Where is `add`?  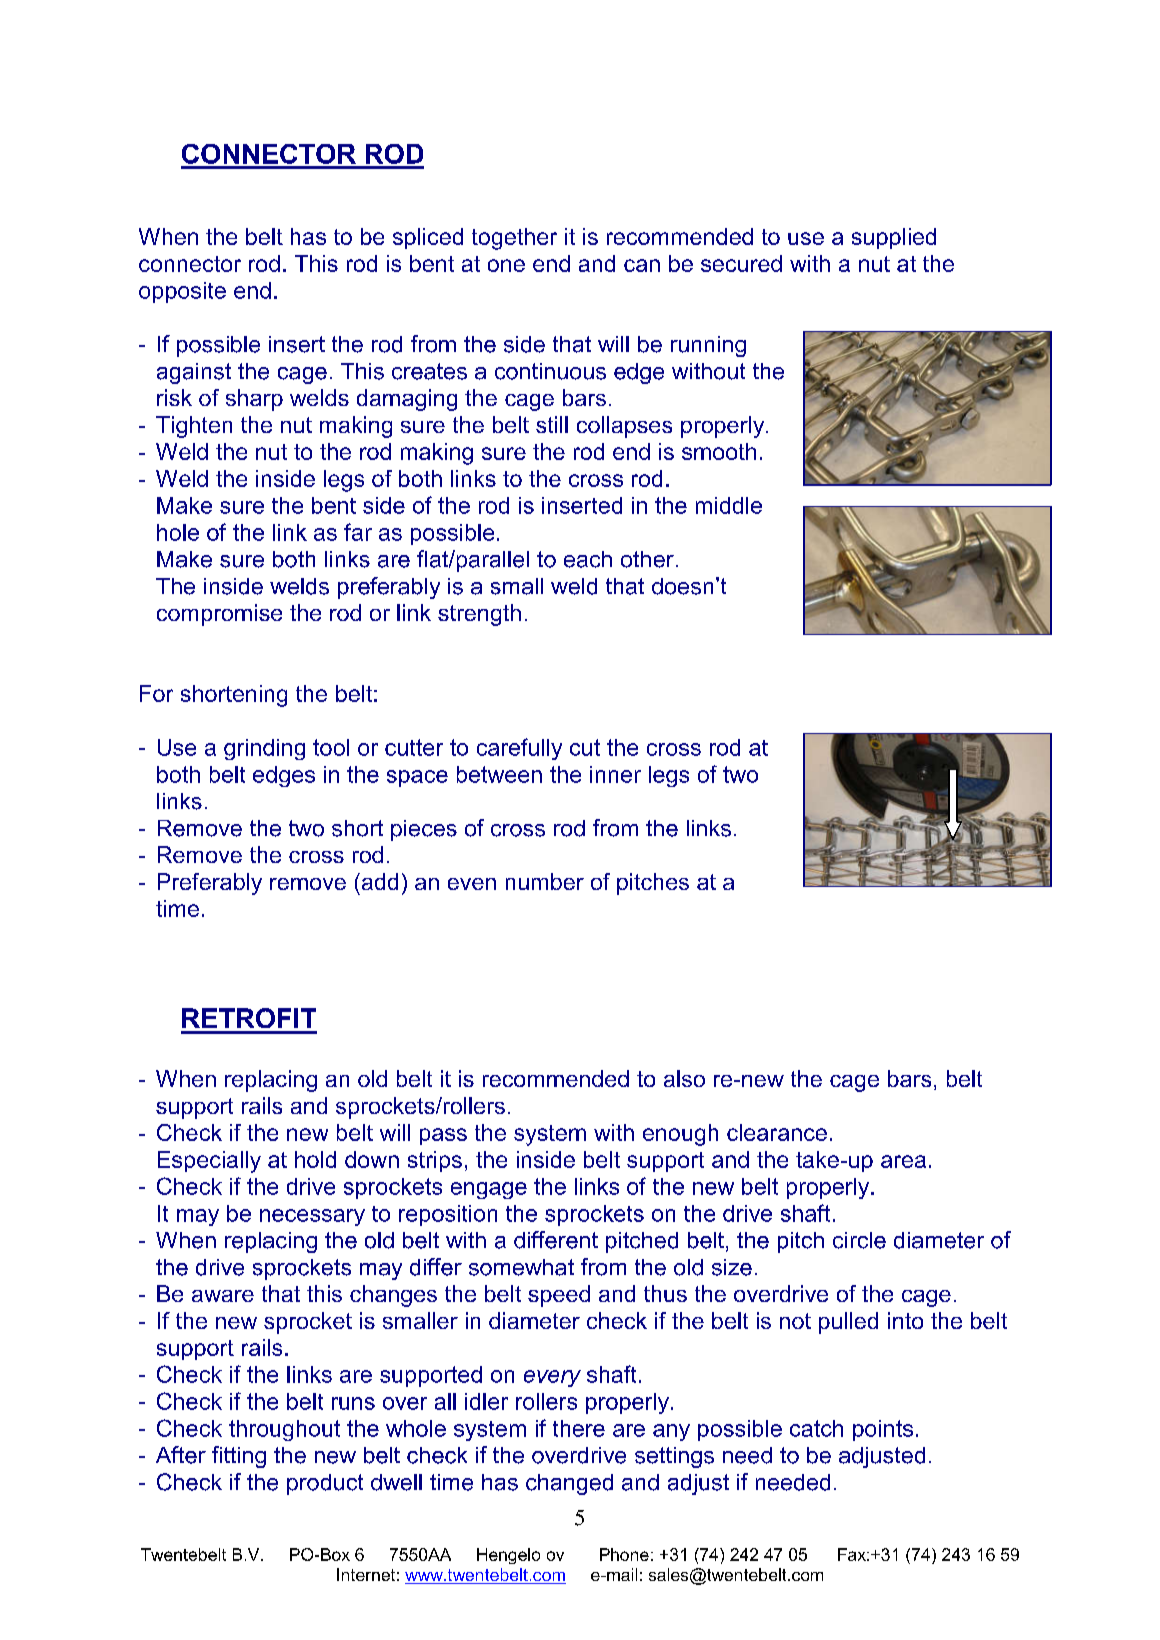
add is located at coordinates (378, 881).
